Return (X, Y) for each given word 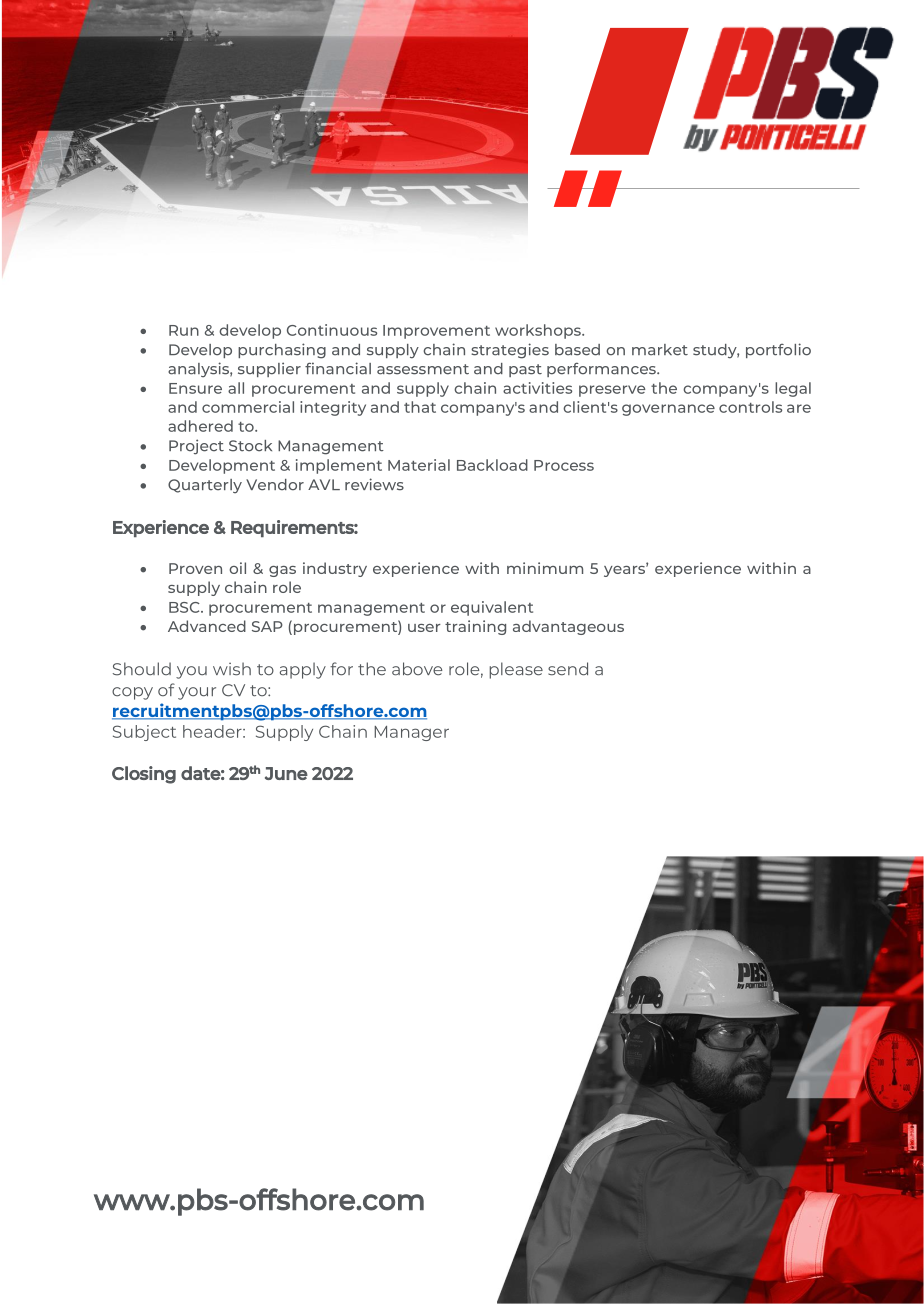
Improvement (436, 332)
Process (564, 465)
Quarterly (205, 486)
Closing (144, 775)
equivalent (492, 608)
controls (750, 407)
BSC (185, 607)
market (660, 350)
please (516, 670)
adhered (200, 426)
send (568, 669)
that (420, 407)
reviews (374, 484)
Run (184, 330)
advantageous (568, 627)
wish (232, 669)
